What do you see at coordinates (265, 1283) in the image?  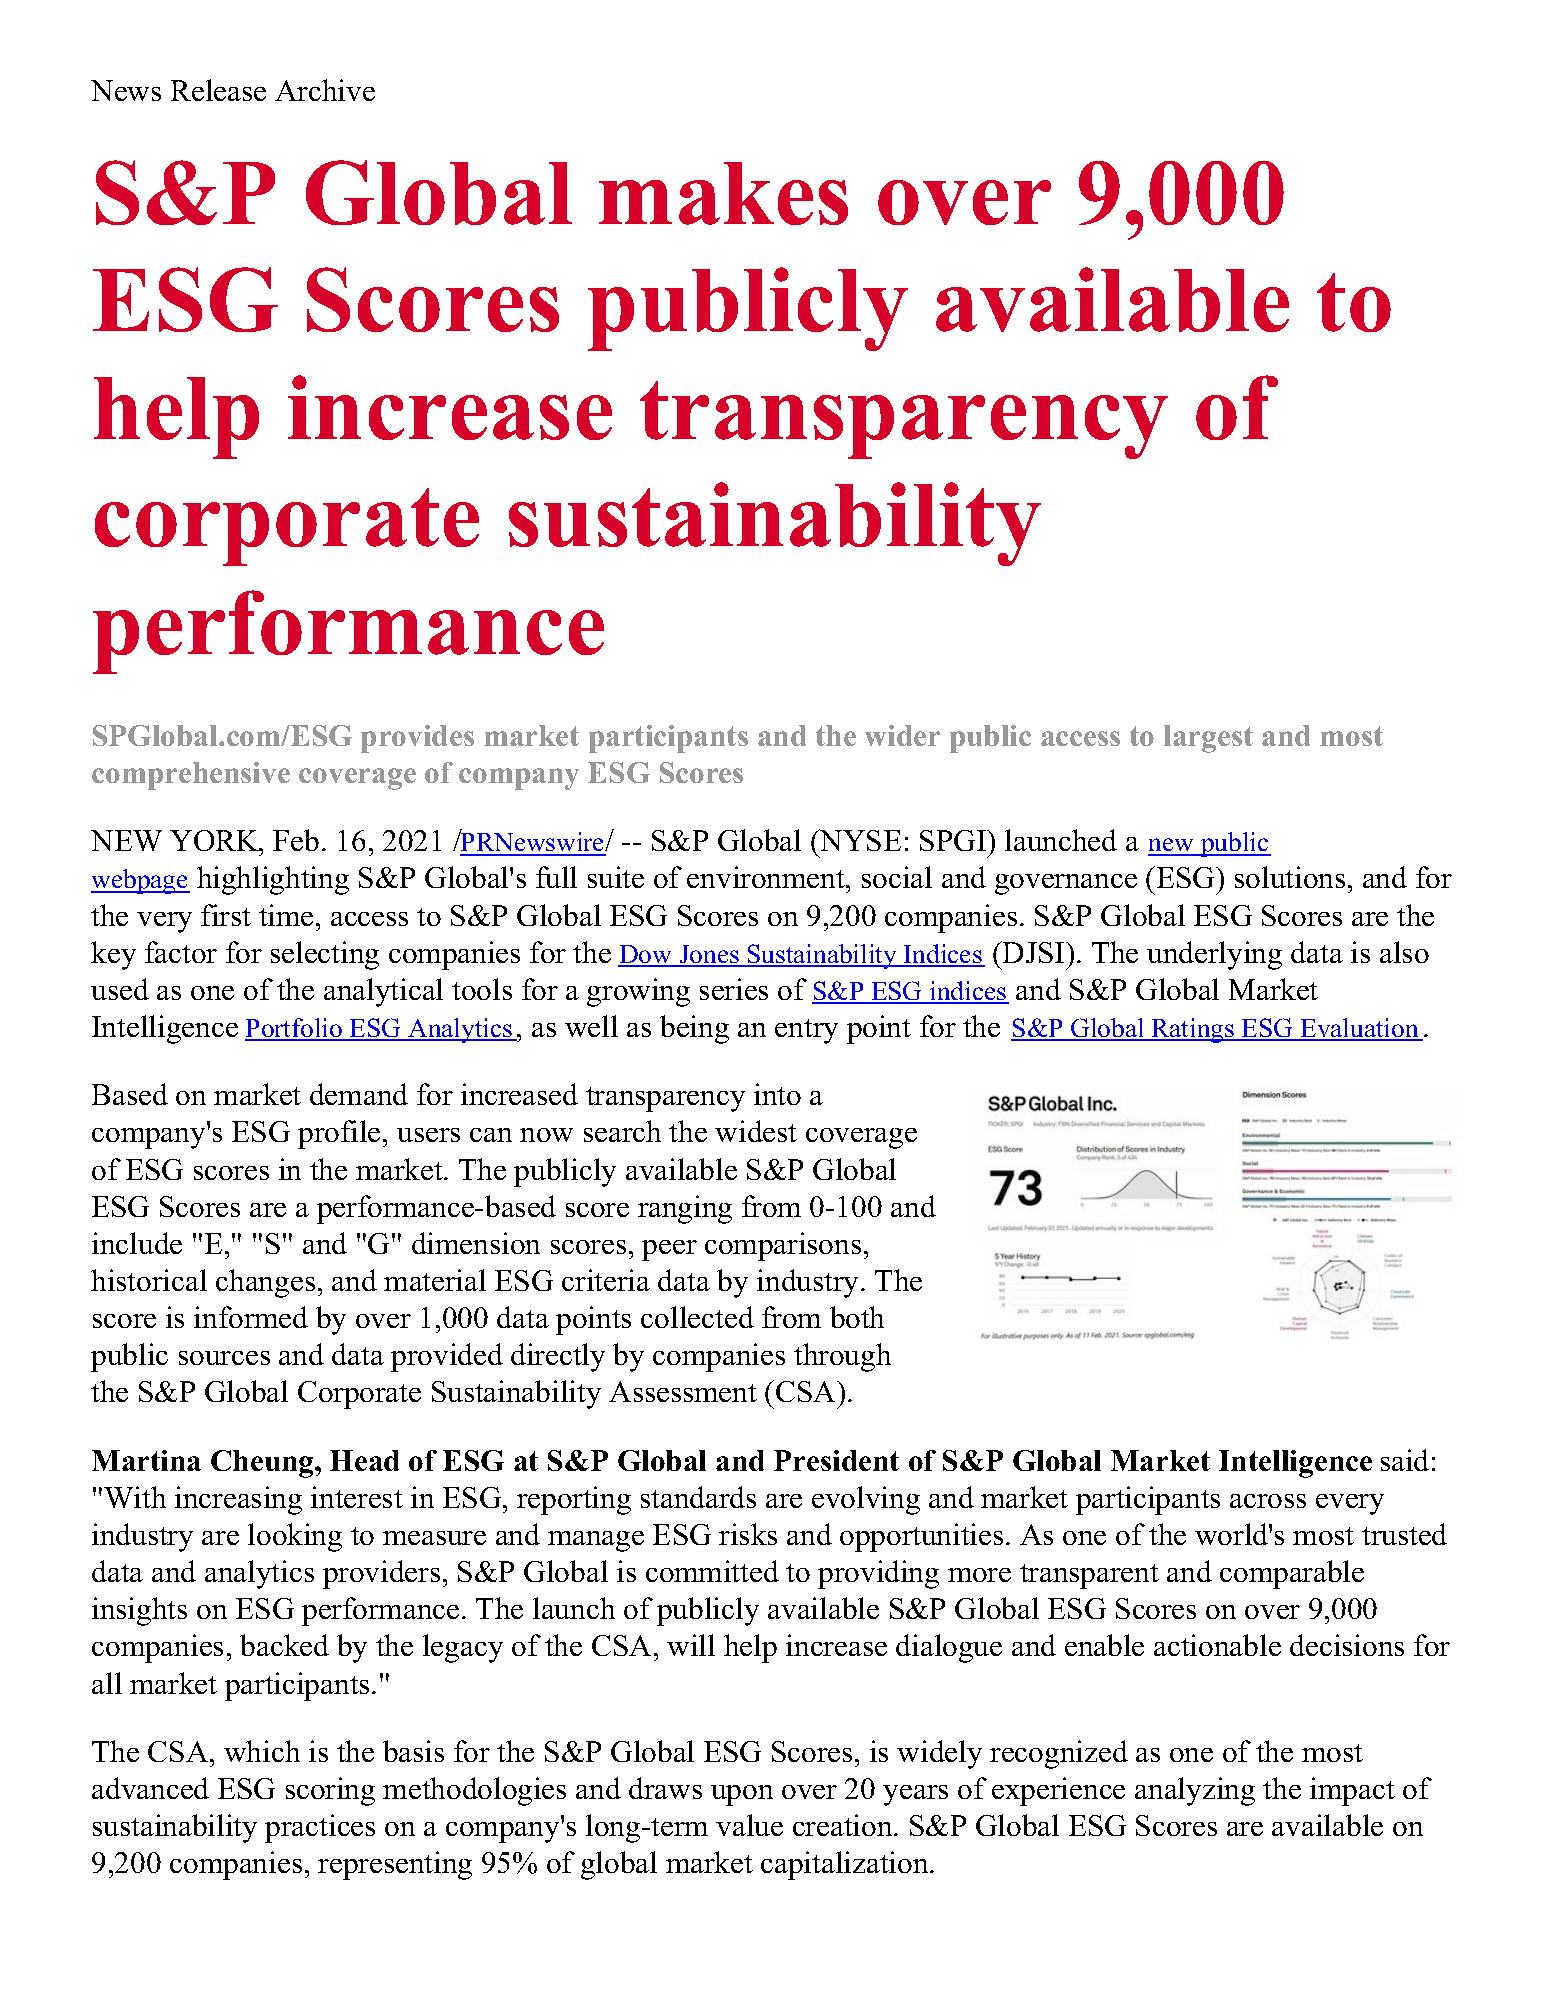 I see `changes` at bounding box center [265, 1283].
